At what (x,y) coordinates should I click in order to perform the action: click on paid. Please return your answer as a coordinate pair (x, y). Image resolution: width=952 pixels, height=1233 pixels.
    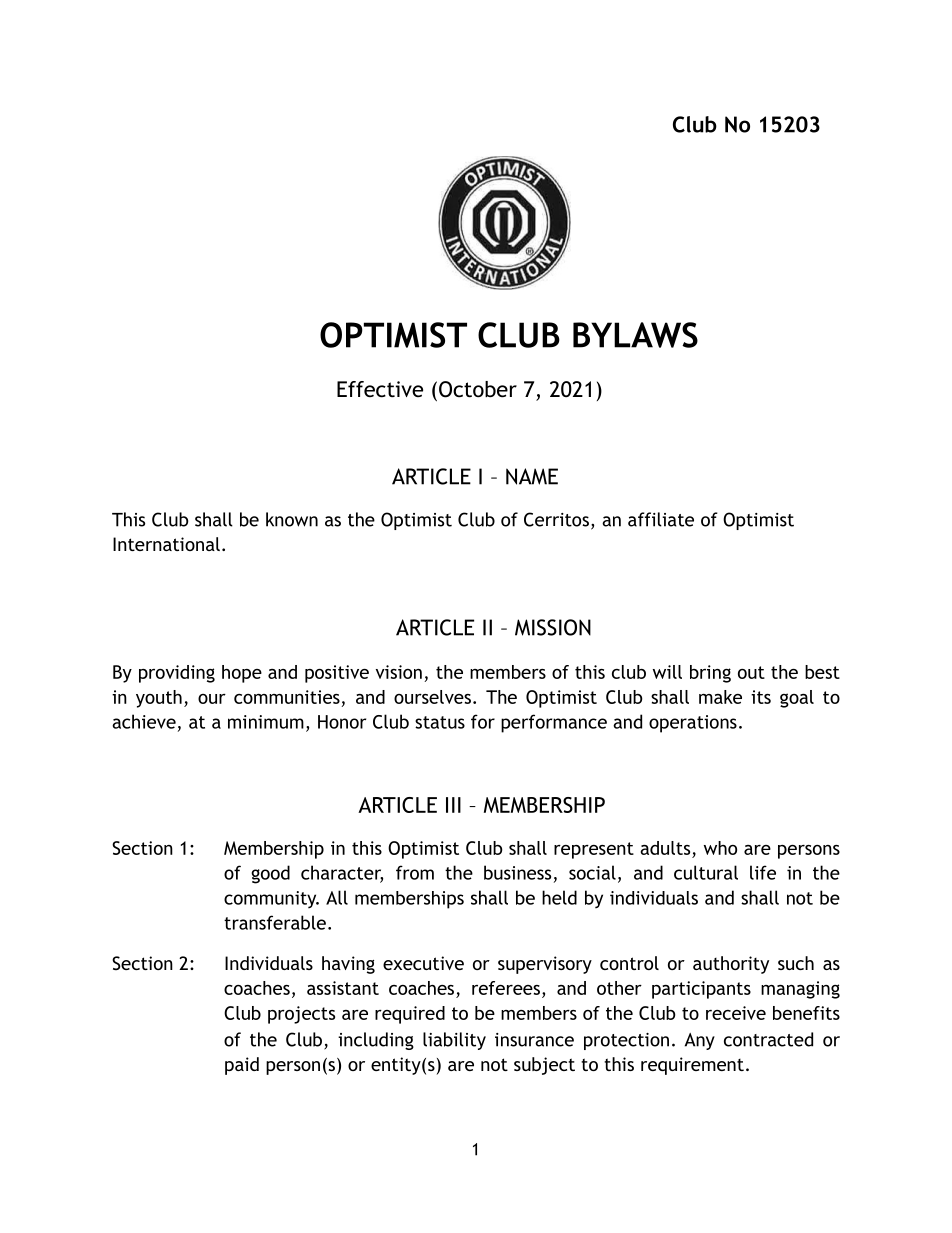
    Looking at the image, I should click on (242, 1066).
